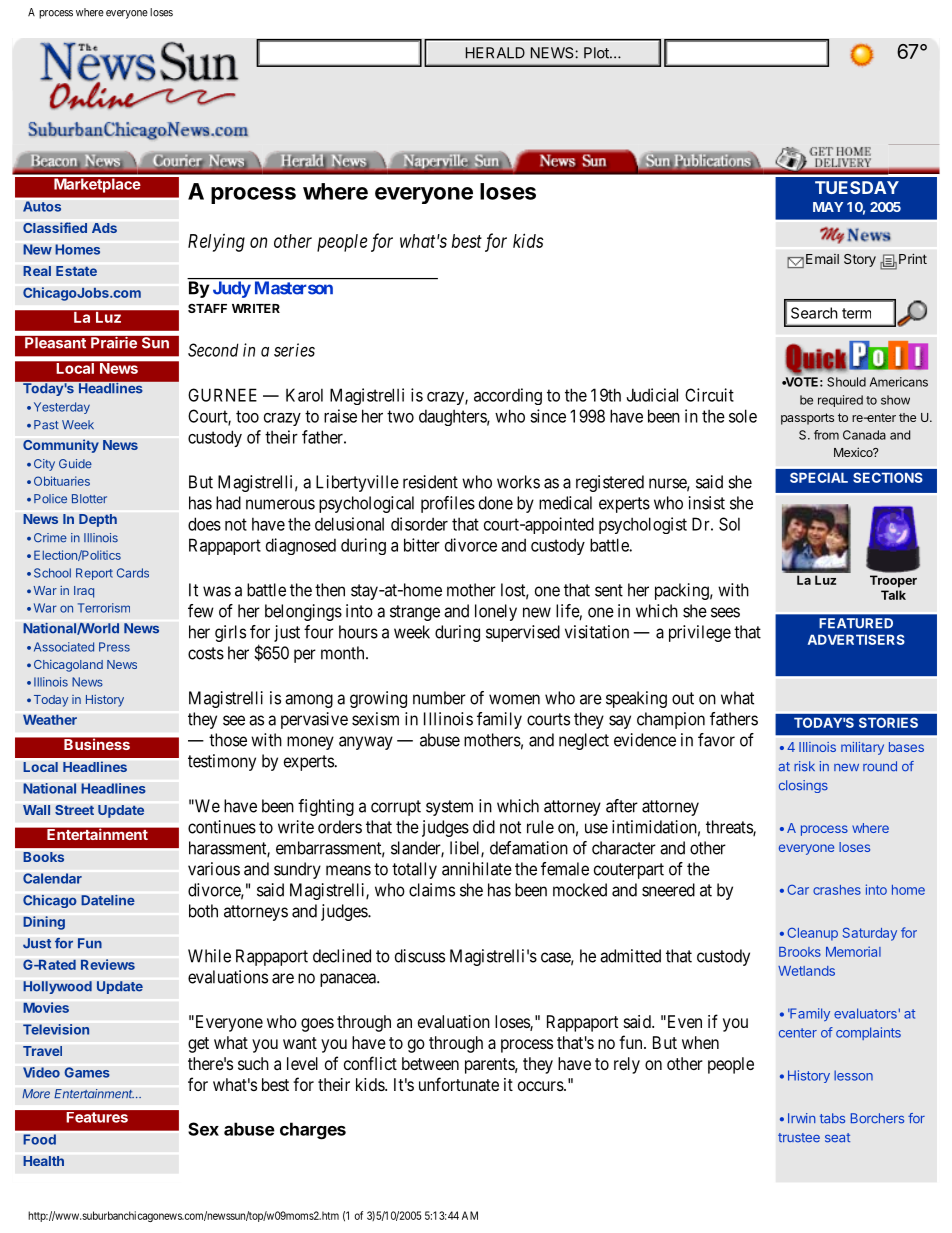 The height and width of the screenshot is (1233, 952). What do you see at coordinates (826, 435) in the screenshot?
I see `from` at bounding box center [826, 435].
